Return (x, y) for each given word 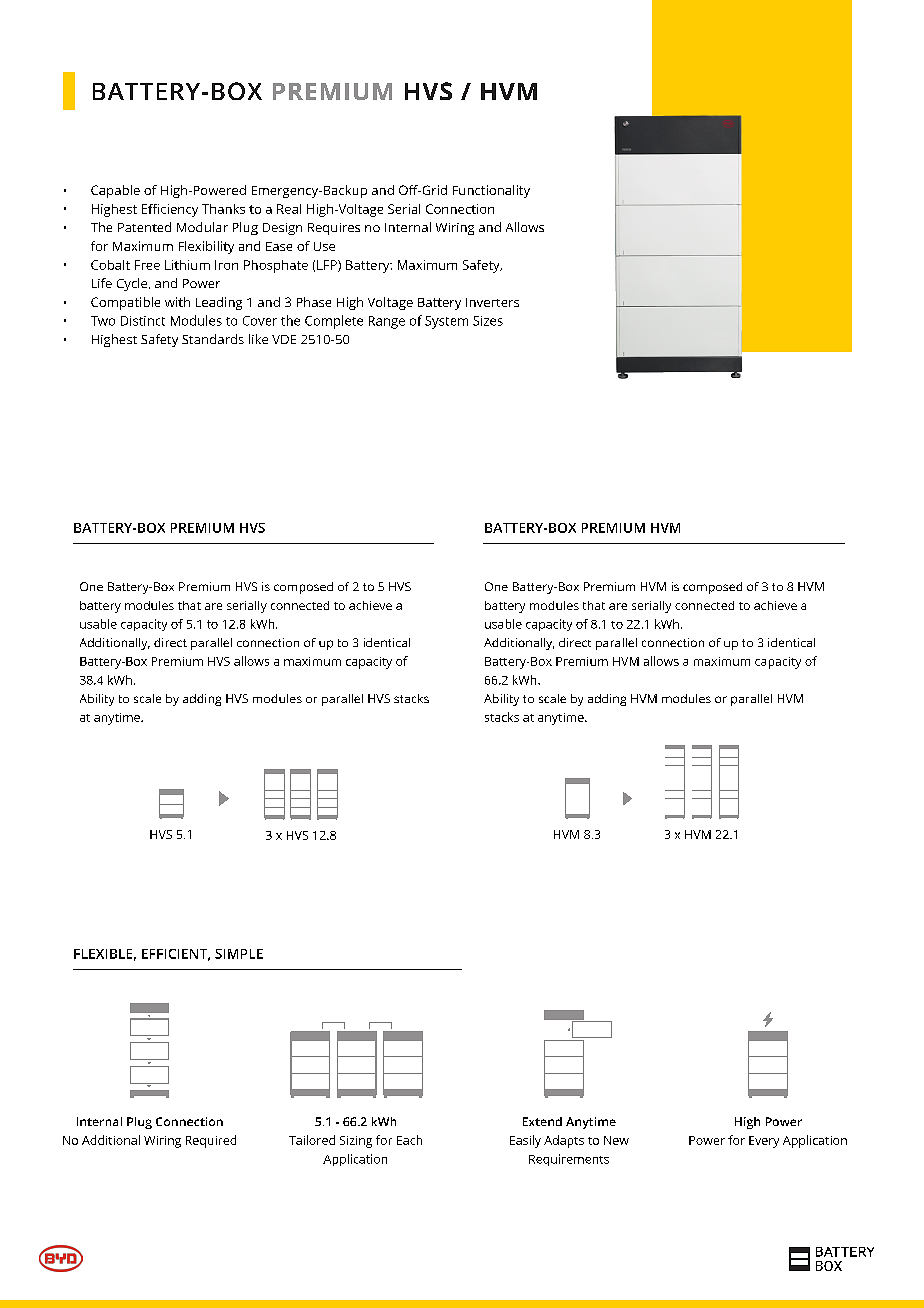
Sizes (488, 321)
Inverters (492, 302)
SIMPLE (239, 954)
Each (409, 1140)
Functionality (491, 191)
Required (211, 1141)
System (446, 322)
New (616, 1140)
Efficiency (170, 210)
